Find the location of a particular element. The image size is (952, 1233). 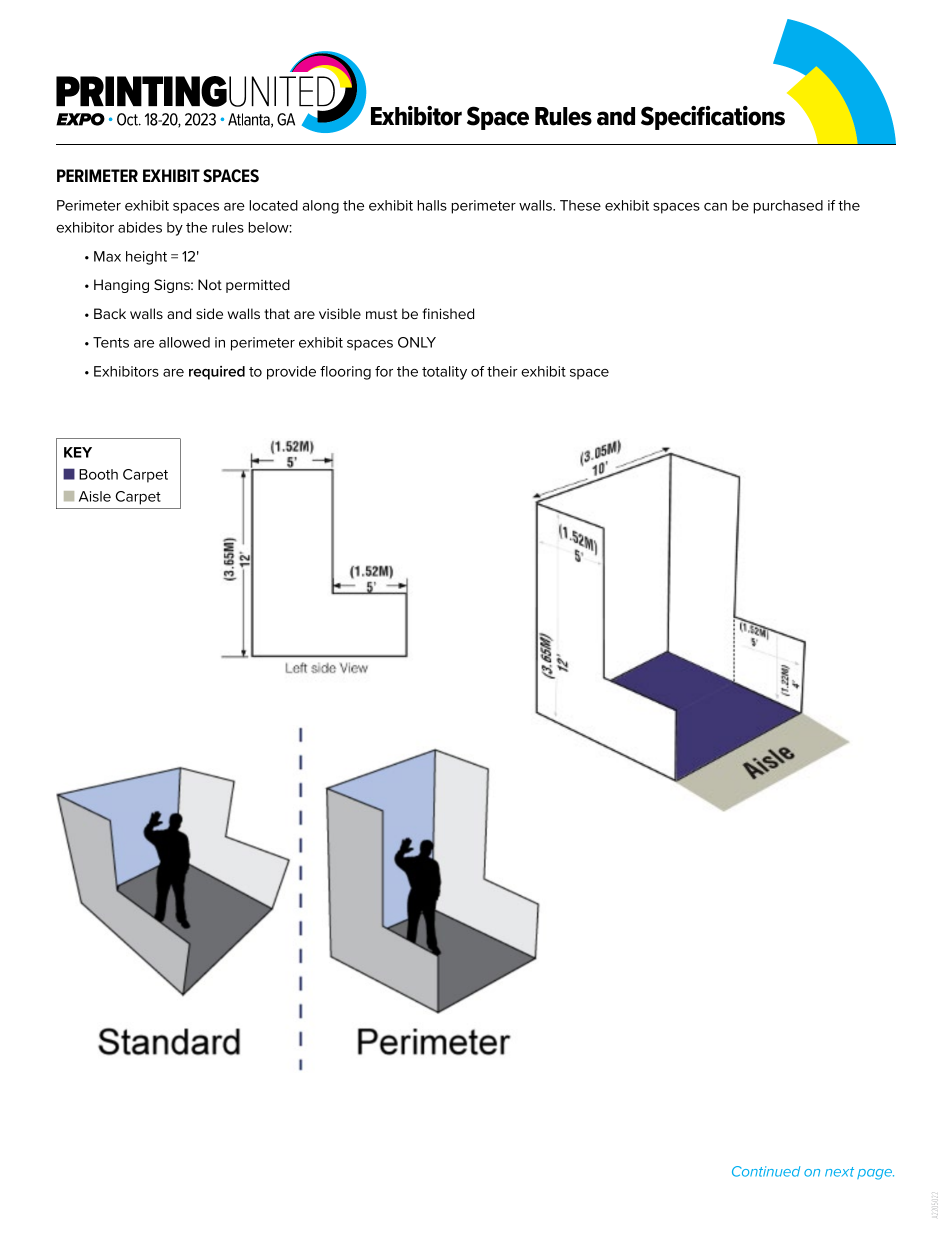

totality is located at coordinates (444, 373).
